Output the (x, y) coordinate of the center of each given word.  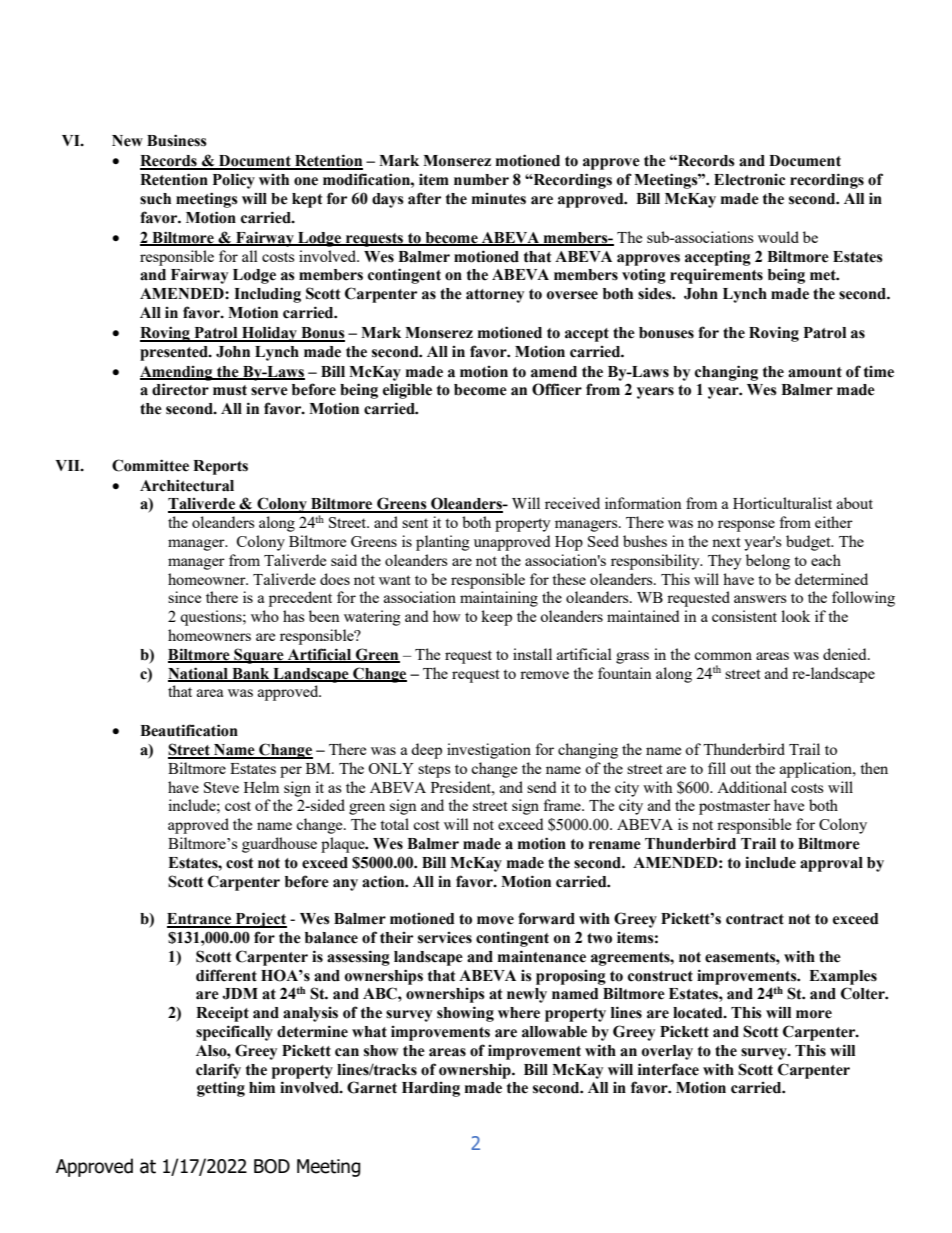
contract (755, 919)
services (445, 938)
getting (221, 1089)
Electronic (749, 180)
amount (815, 372)
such (155, 199)
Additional (752, 787)
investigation (489, 751)
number (481, 180)
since (184, 597)
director (180, 389)
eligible (407, 391)
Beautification (189, 730)
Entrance (200, 920)
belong (768, 562)
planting (443, 543)
